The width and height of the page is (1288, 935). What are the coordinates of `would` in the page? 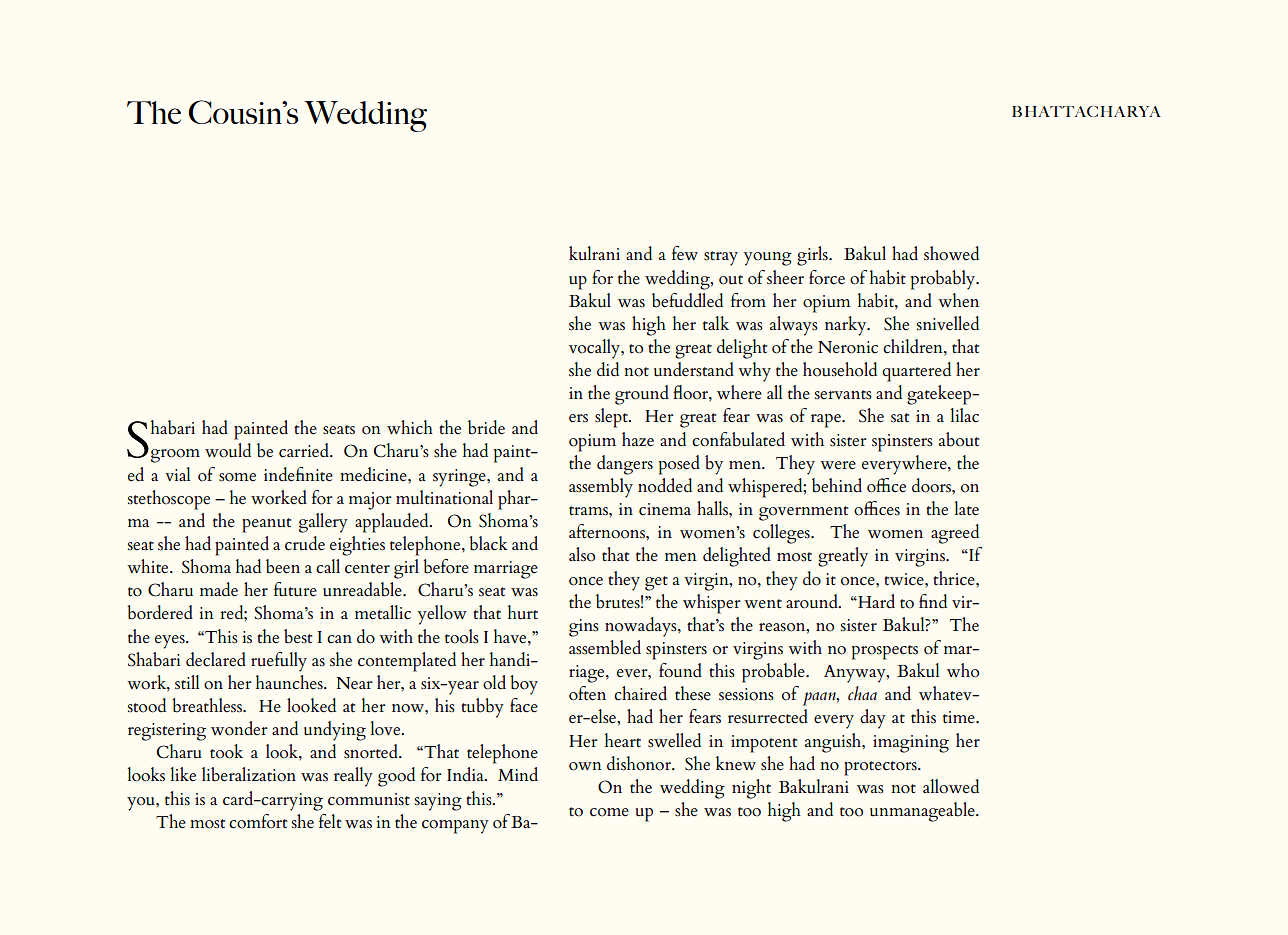 It's located at (228, 450).
